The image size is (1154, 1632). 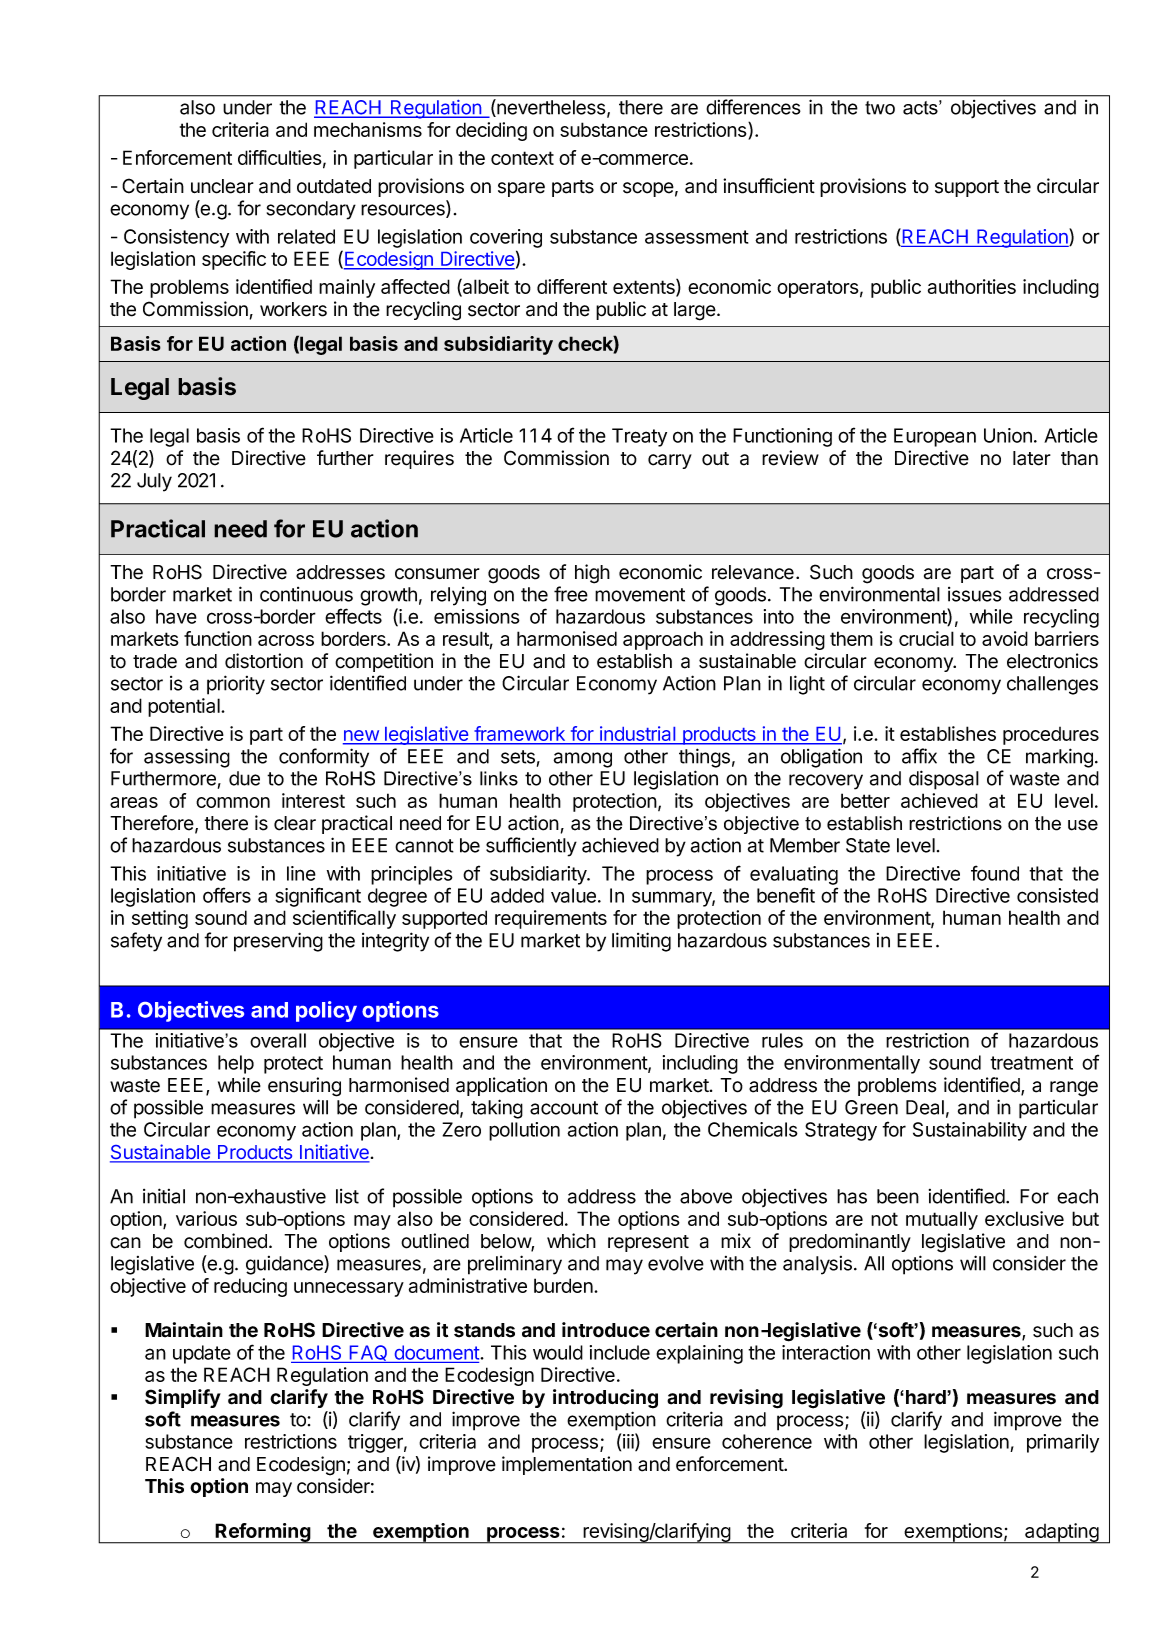 I want to click on outdated, so click(x=334, y=186).
